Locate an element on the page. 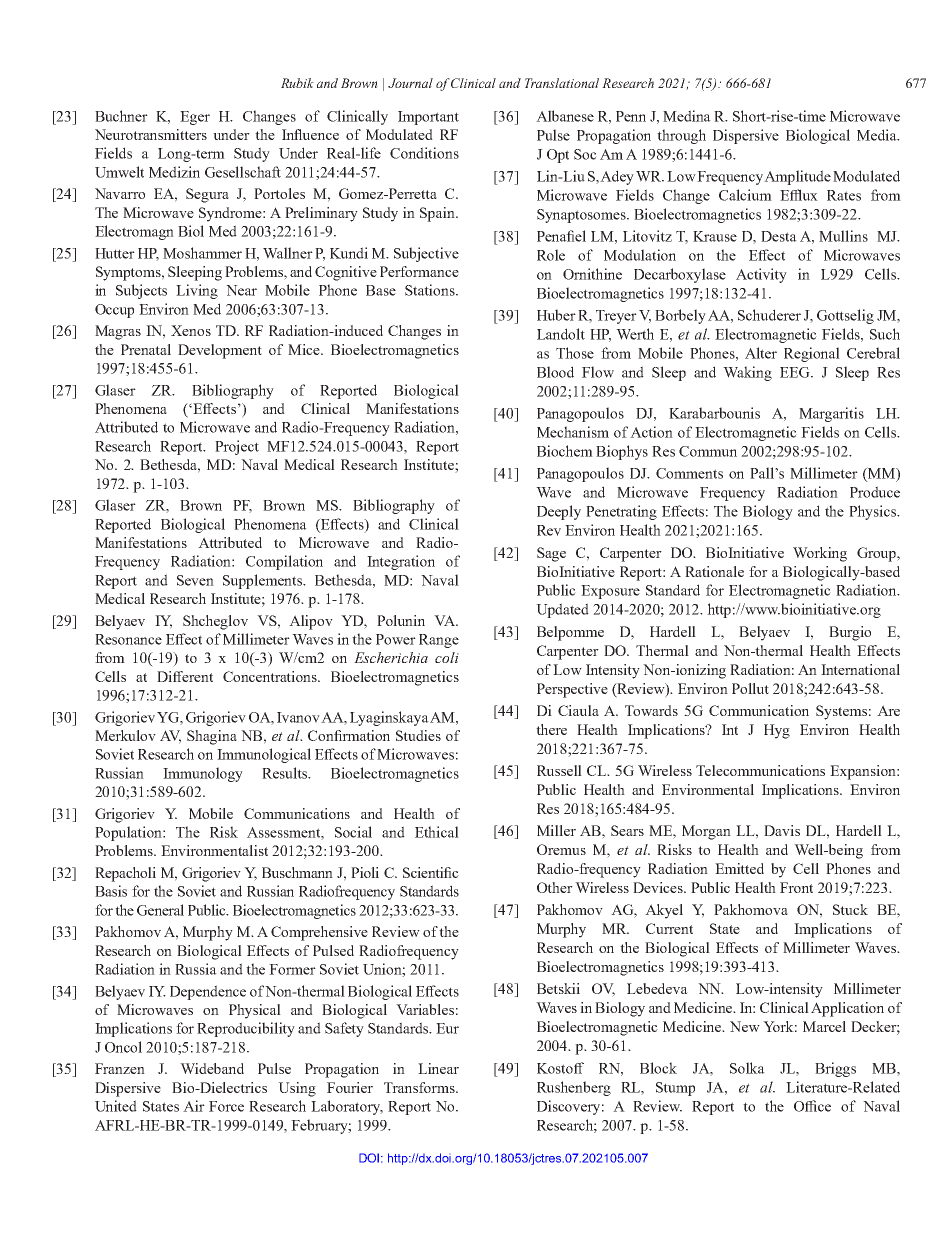 The height and width of the document is (1233, 952). Davis is located at coordinates (782, 830).
